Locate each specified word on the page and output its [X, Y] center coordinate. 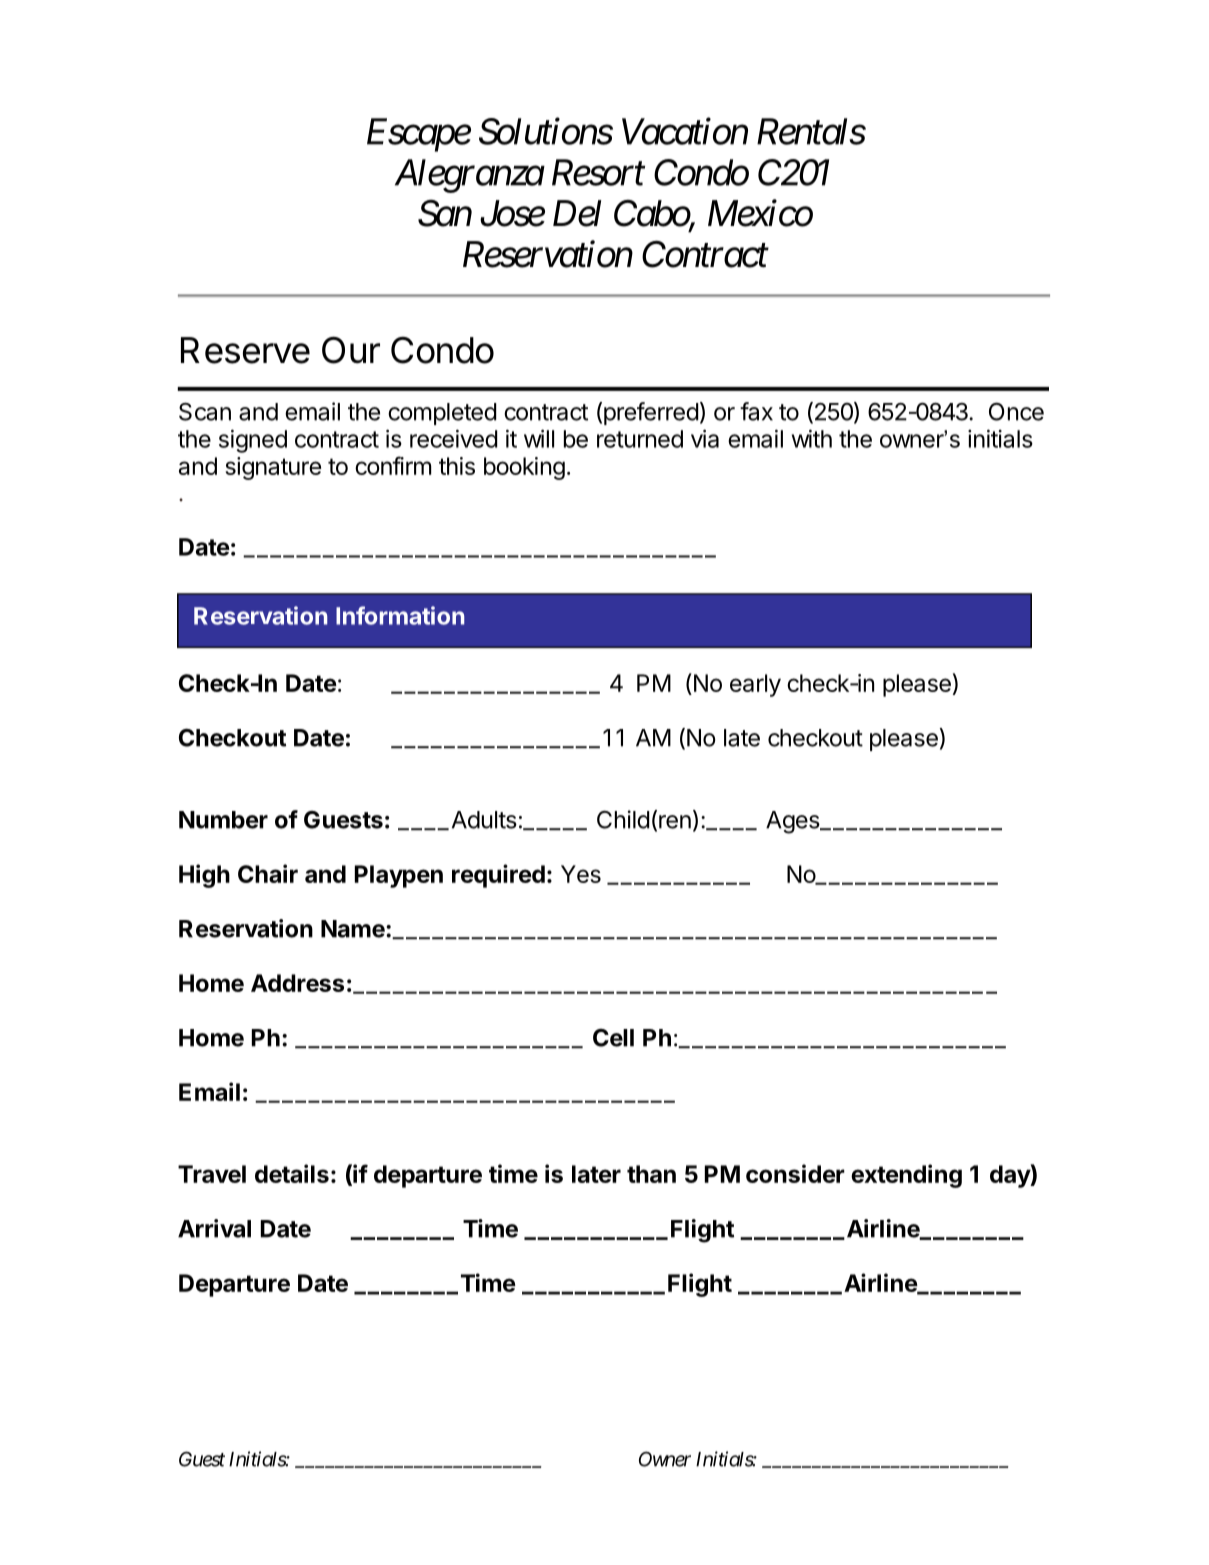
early [755, 685]
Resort [598, 173]
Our [351, 350]
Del [577, 213]
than [651, 1174]
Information [400, 615]
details [292, 1173]
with [812, 438]
